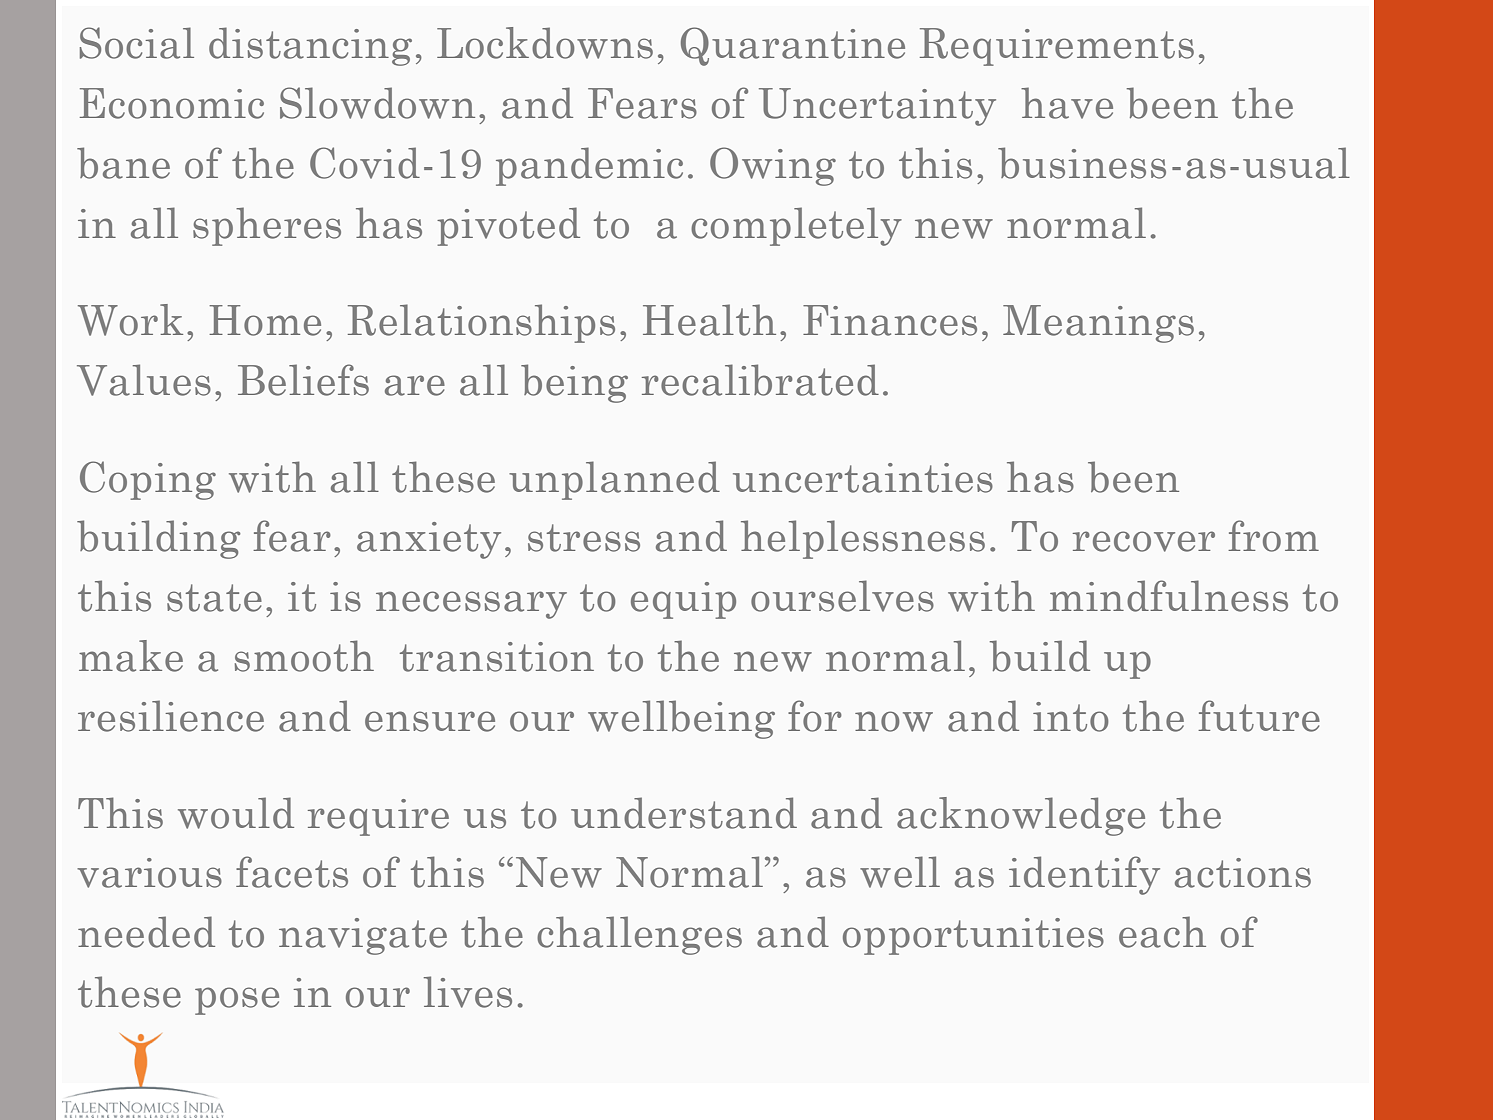 The width and height of the image is (1493, 1120). Describe the element at coordinates (237, 1001) in the image. I see `pose` at that location.
